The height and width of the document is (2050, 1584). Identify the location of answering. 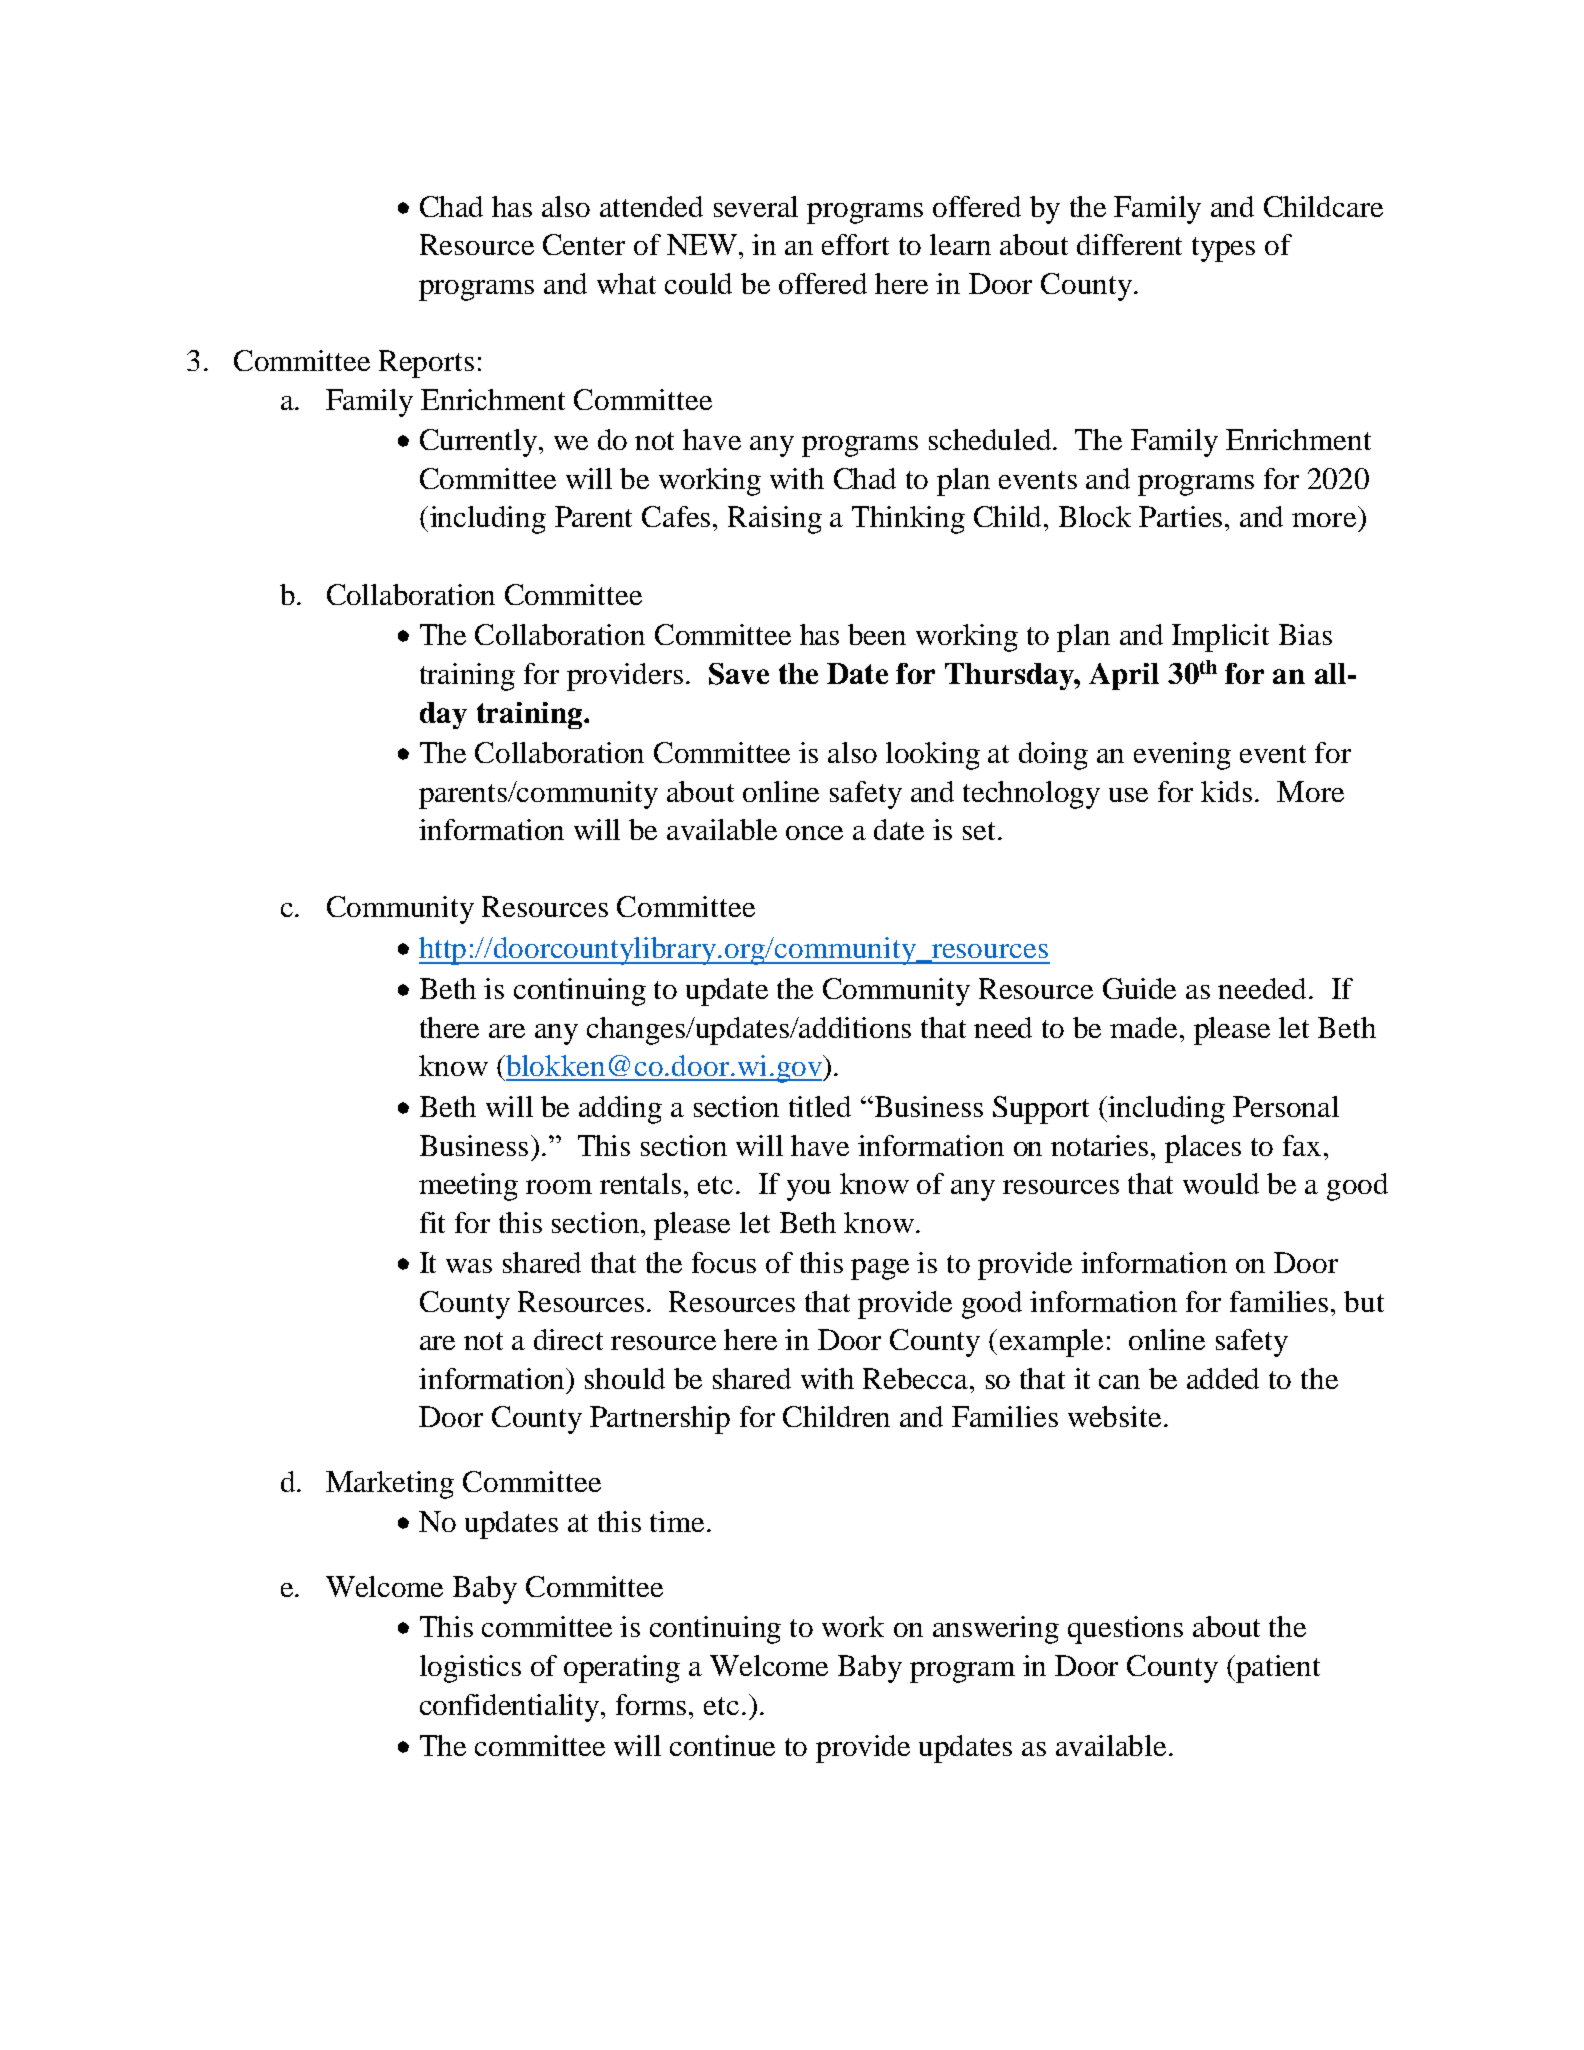
(996, 1630).
